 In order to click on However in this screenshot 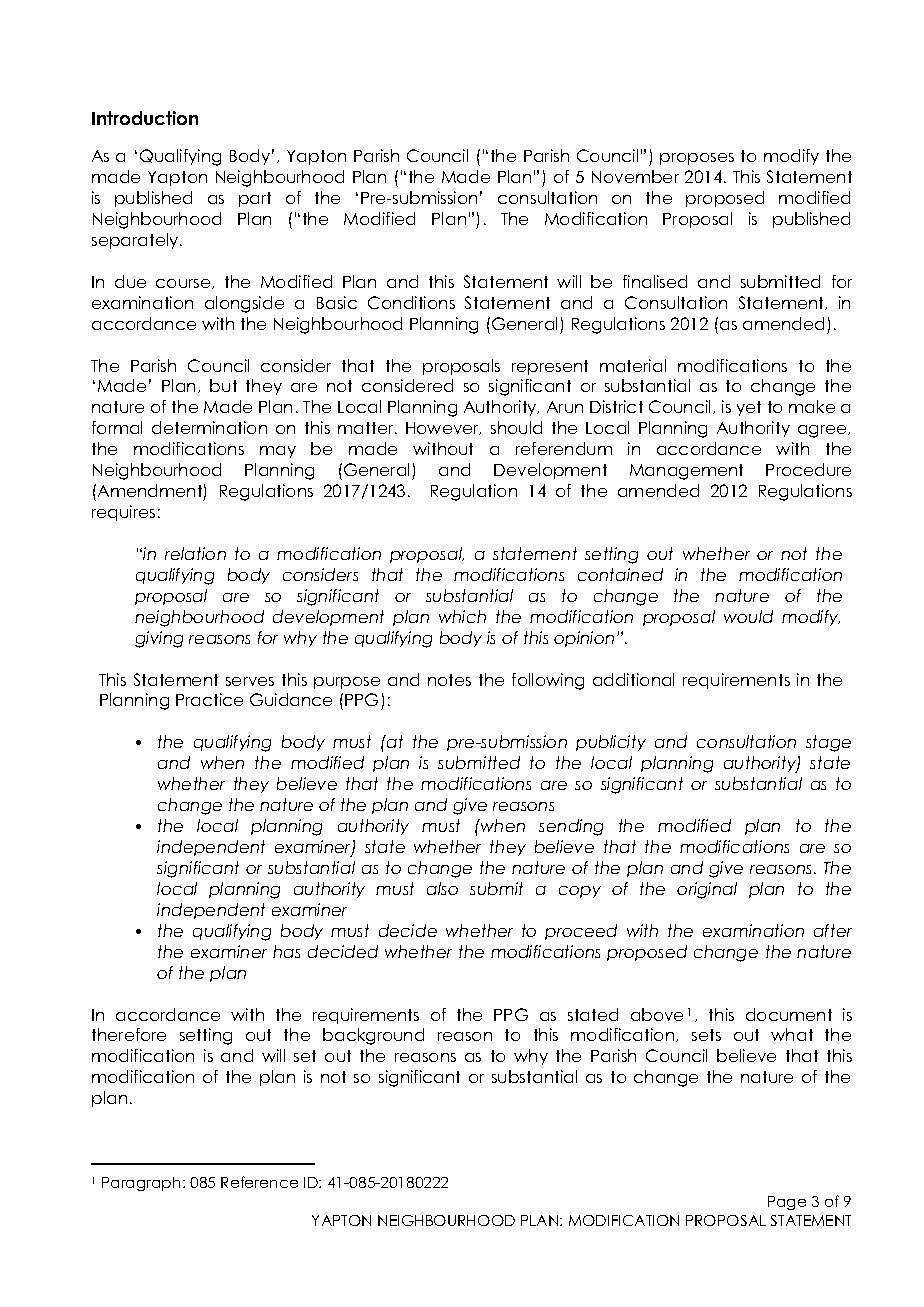, I will do `click(443, 428)`.
